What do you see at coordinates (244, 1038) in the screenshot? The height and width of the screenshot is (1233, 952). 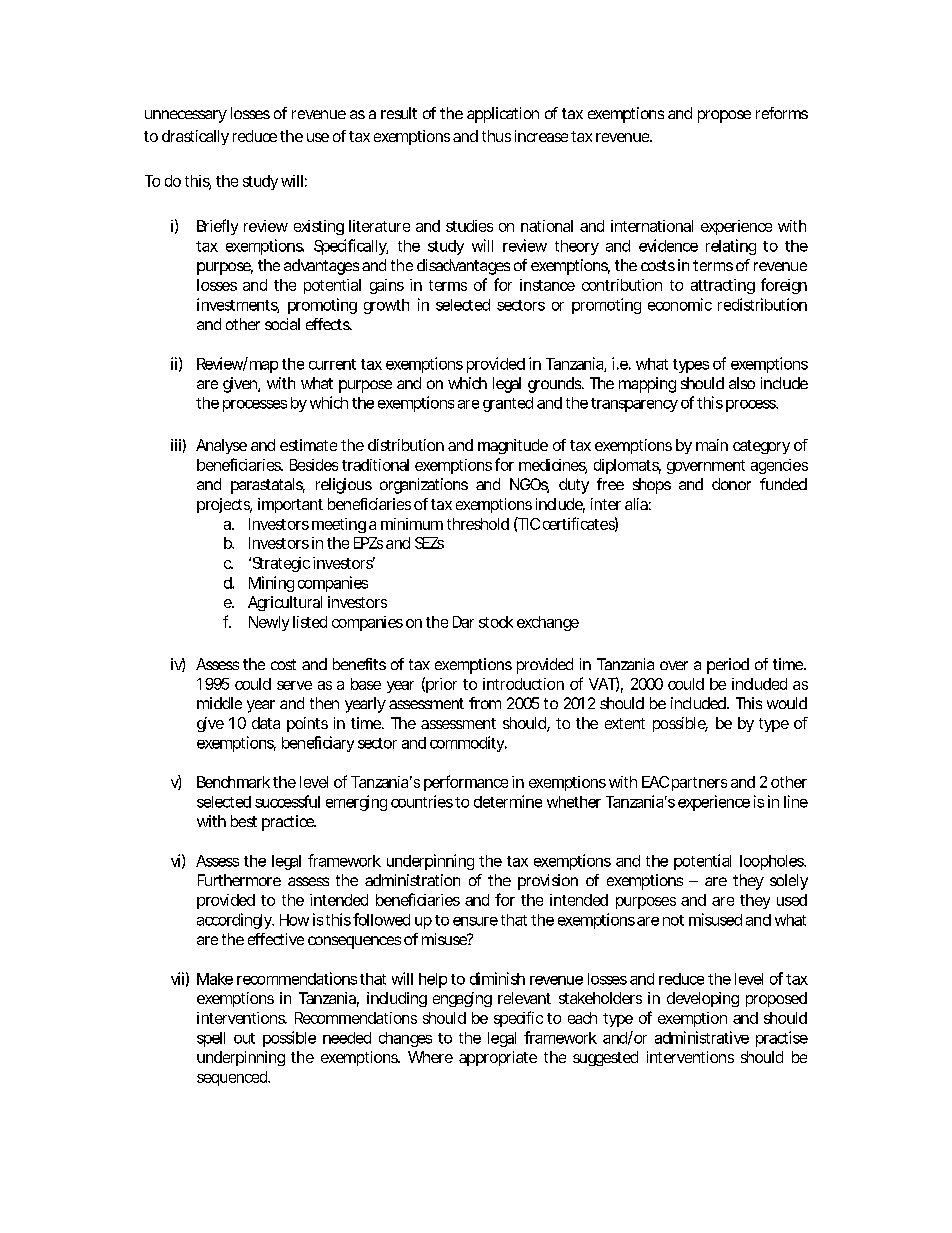 I see `out` at bounding box center [244, 1038].
